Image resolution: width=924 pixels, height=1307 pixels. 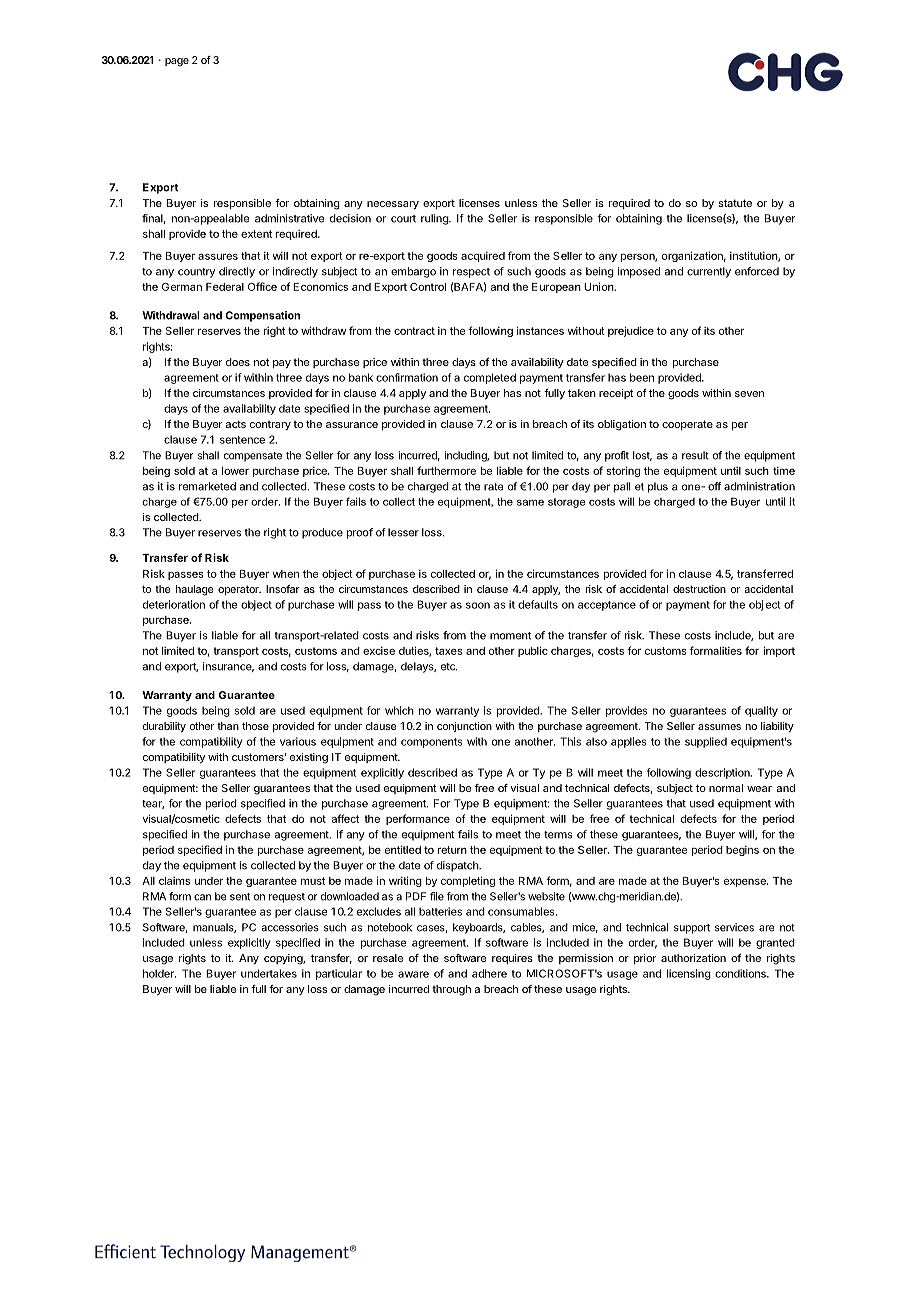 I want to click on necessary, so click(x=393, y=205).
